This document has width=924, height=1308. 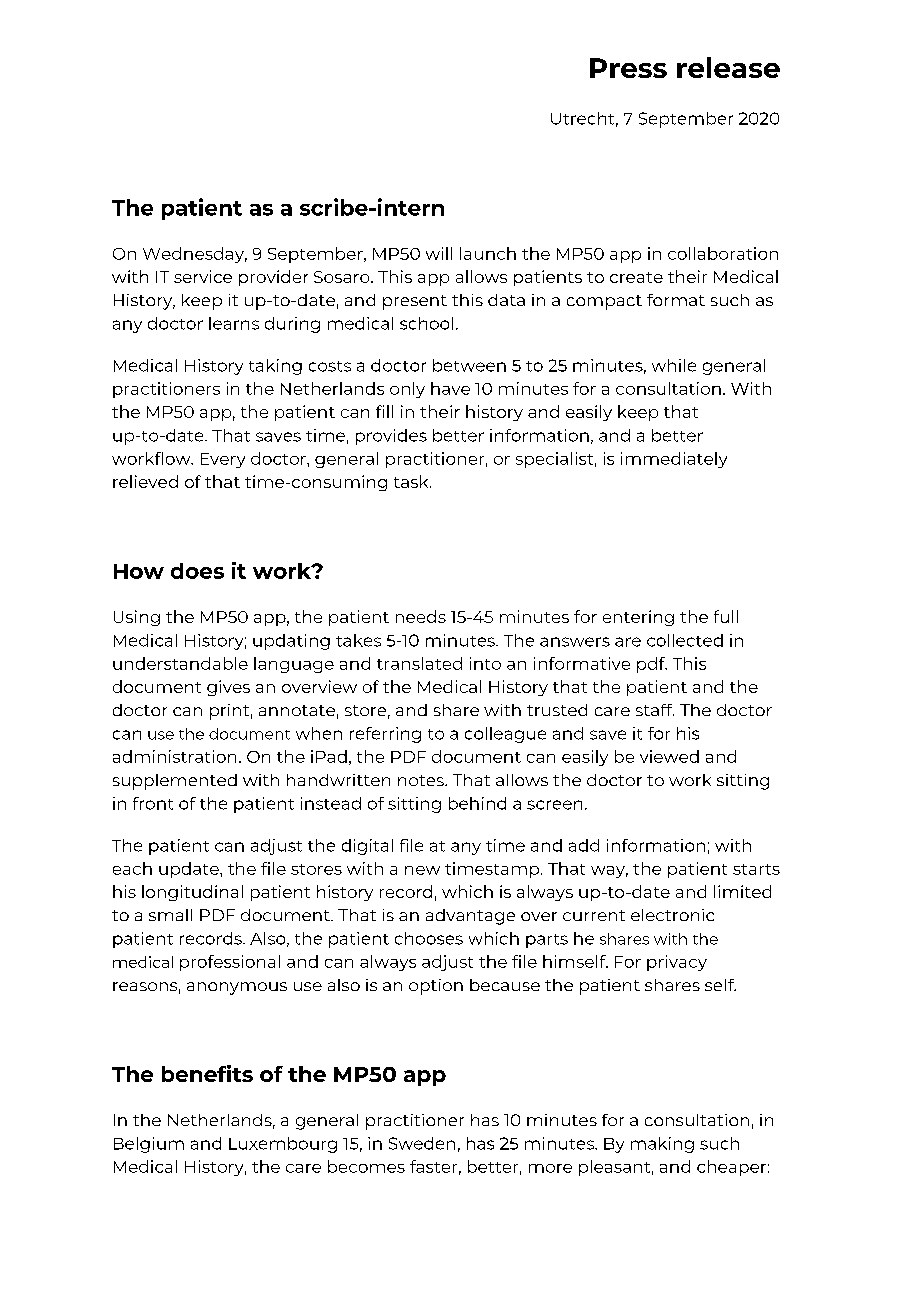 I want to click on between, so click(x=469, y=365).
